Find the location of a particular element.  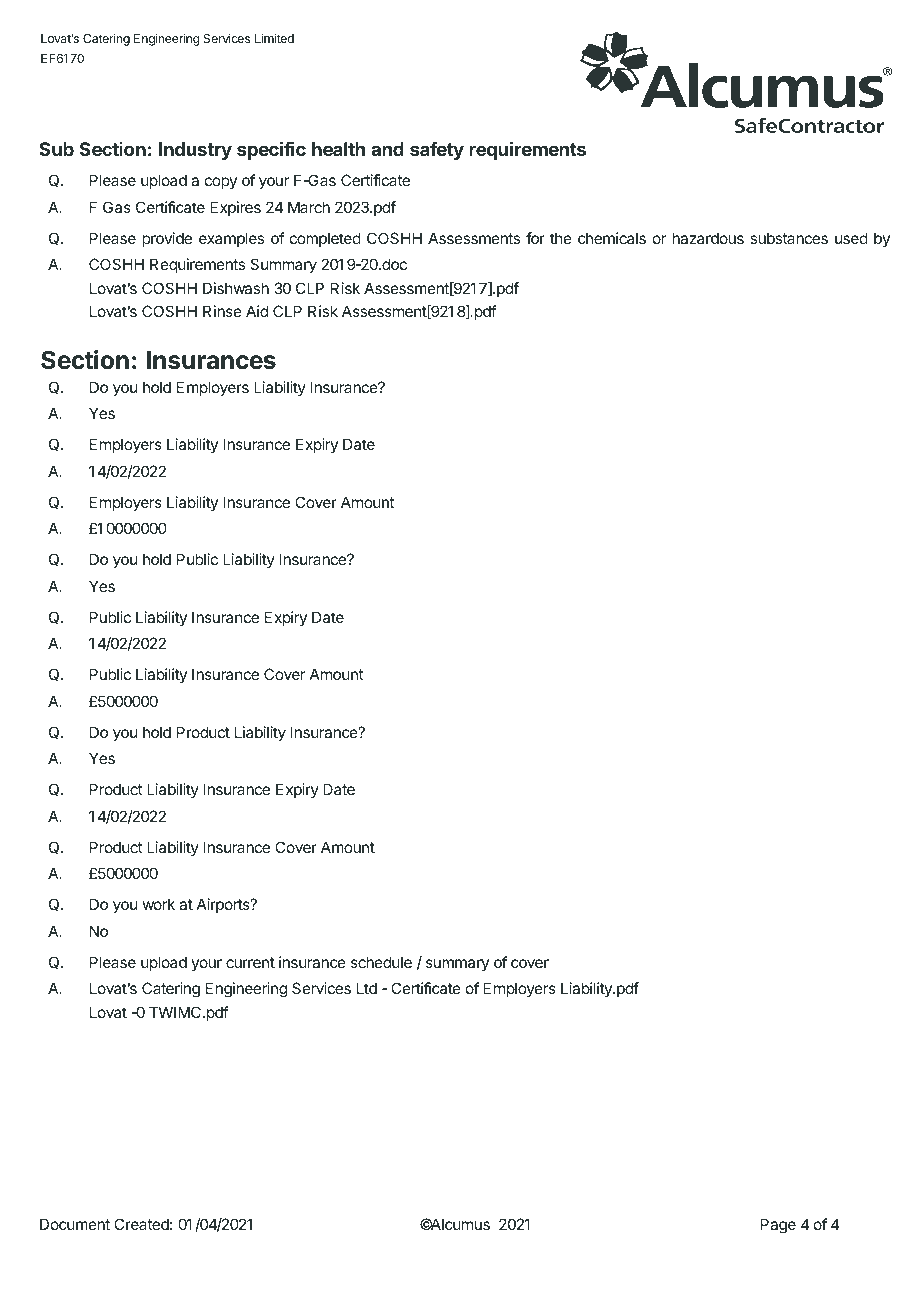

Aid is located at coordinates (257, 311).
